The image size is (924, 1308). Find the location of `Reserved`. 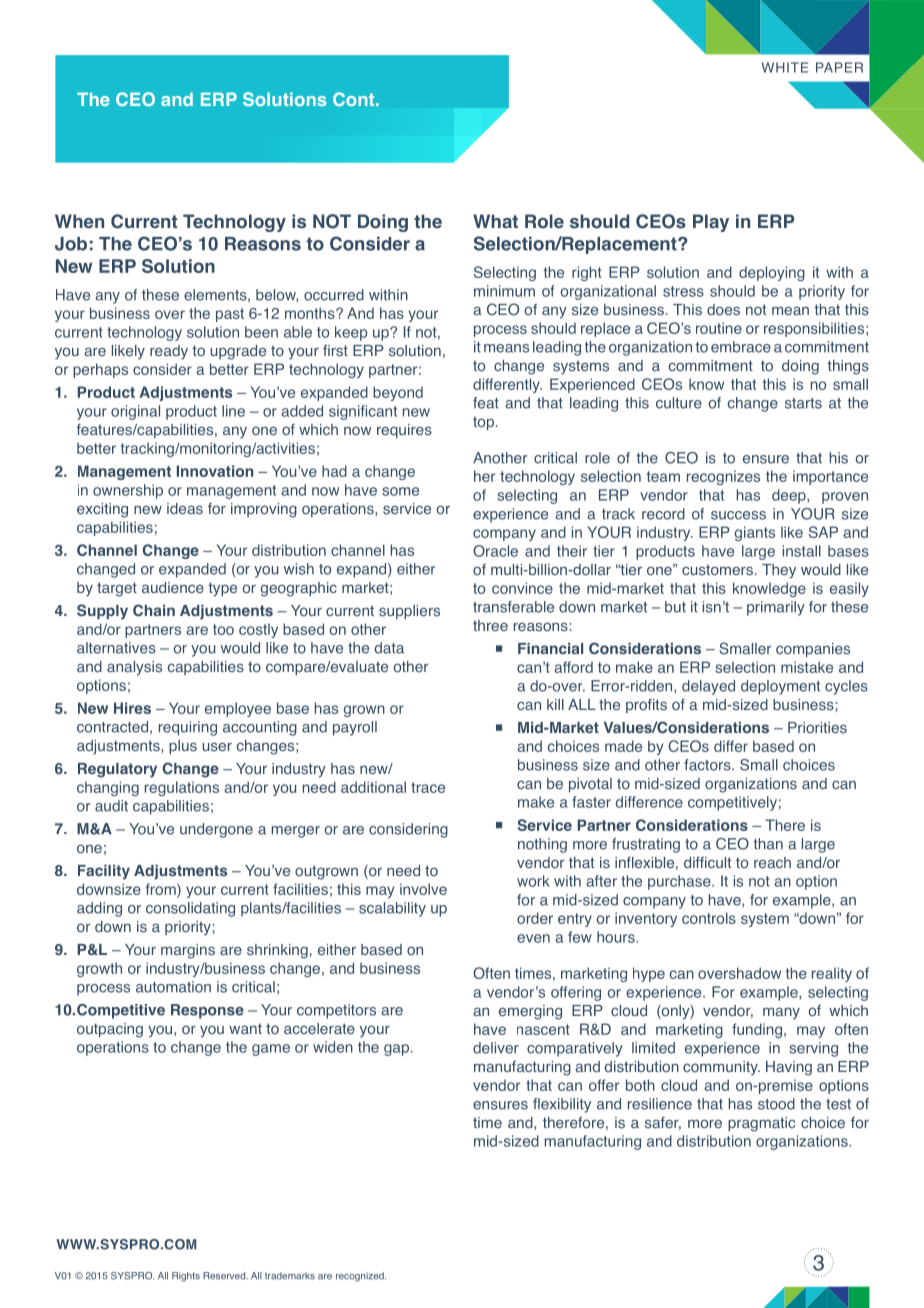

Reserved is located at coordinates (225, 1276).
